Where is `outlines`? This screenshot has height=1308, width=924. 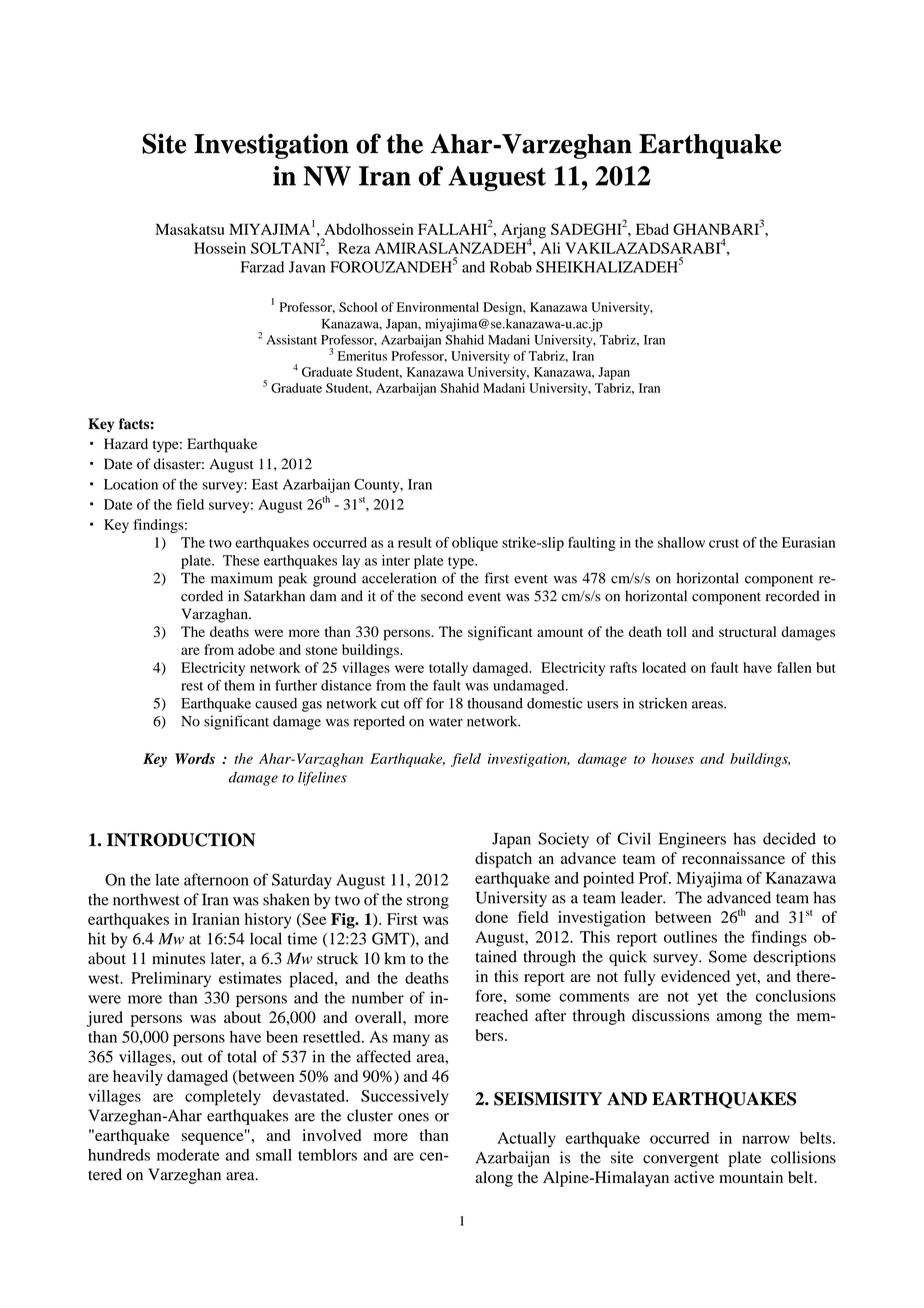
outlines is located at coordinates (690, 937).
